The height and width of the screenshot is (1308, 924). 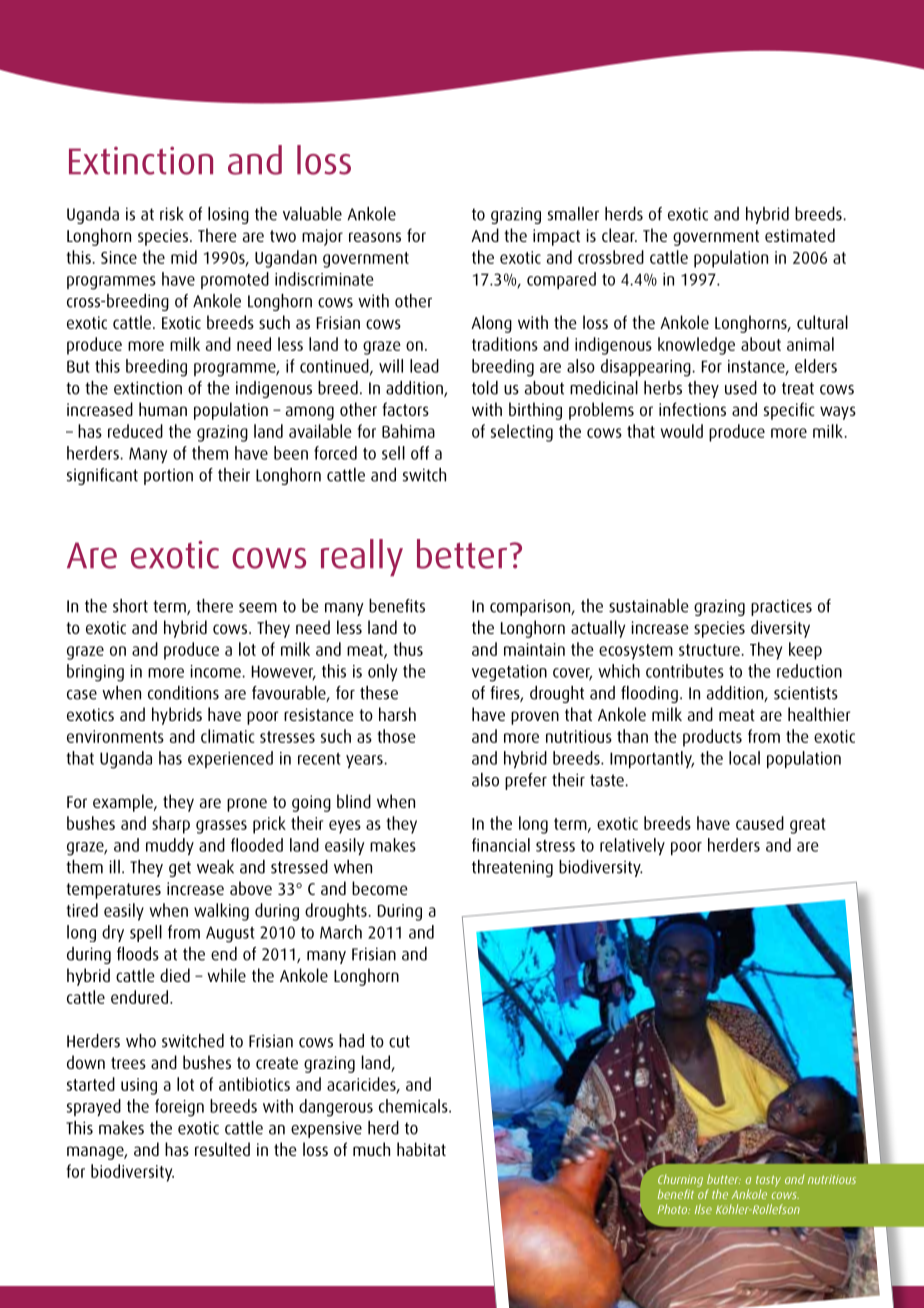 I want to click on resulted, so click(x=222, y=1149).
